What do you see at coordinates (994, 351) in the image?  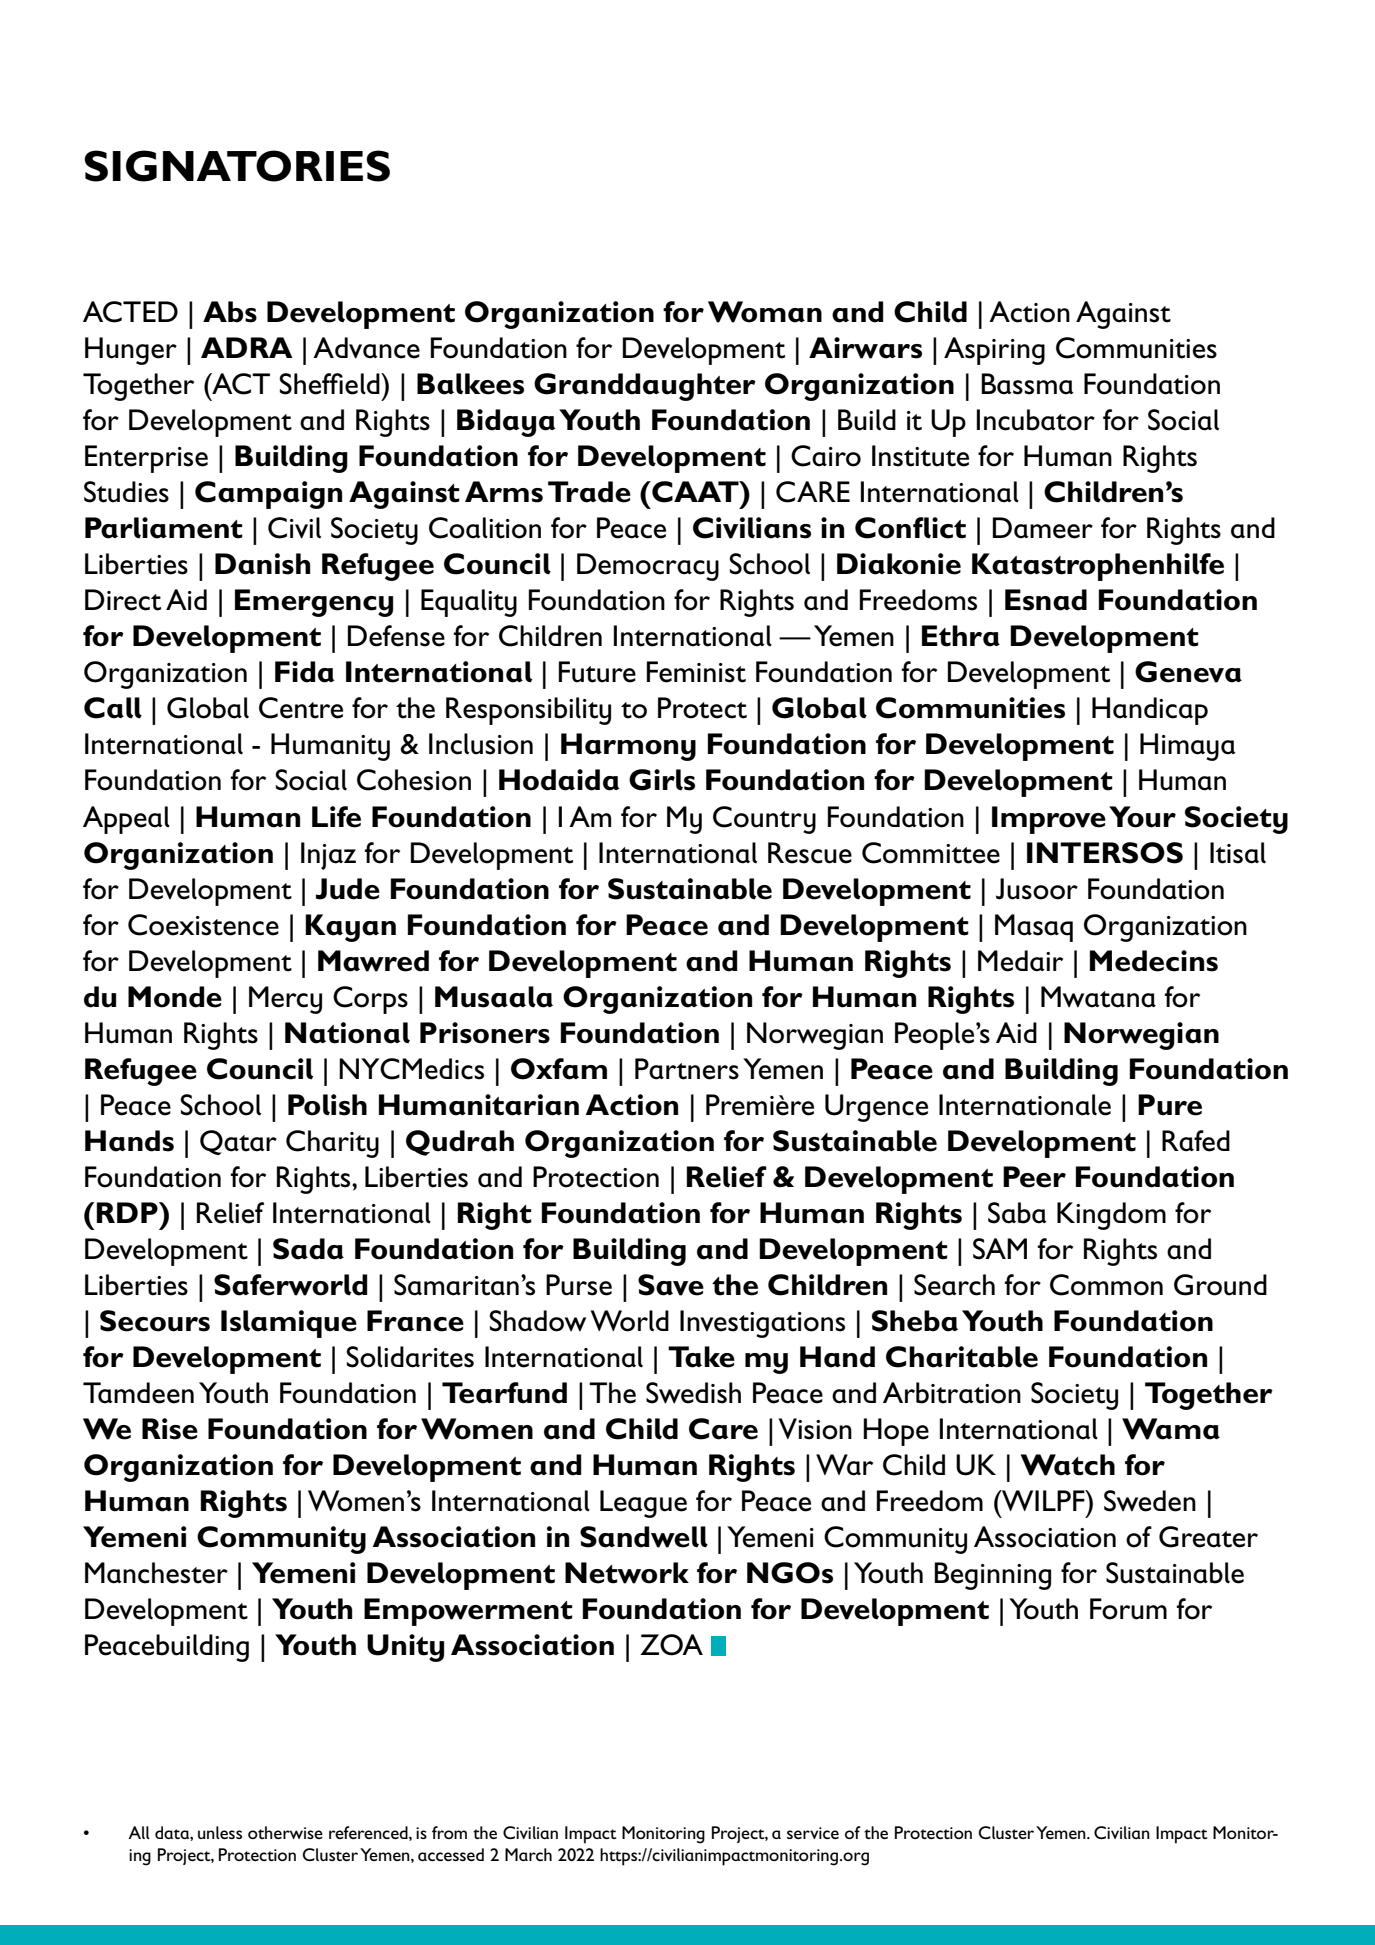 I see `Aspiring` at bounding box center [994, 351].
